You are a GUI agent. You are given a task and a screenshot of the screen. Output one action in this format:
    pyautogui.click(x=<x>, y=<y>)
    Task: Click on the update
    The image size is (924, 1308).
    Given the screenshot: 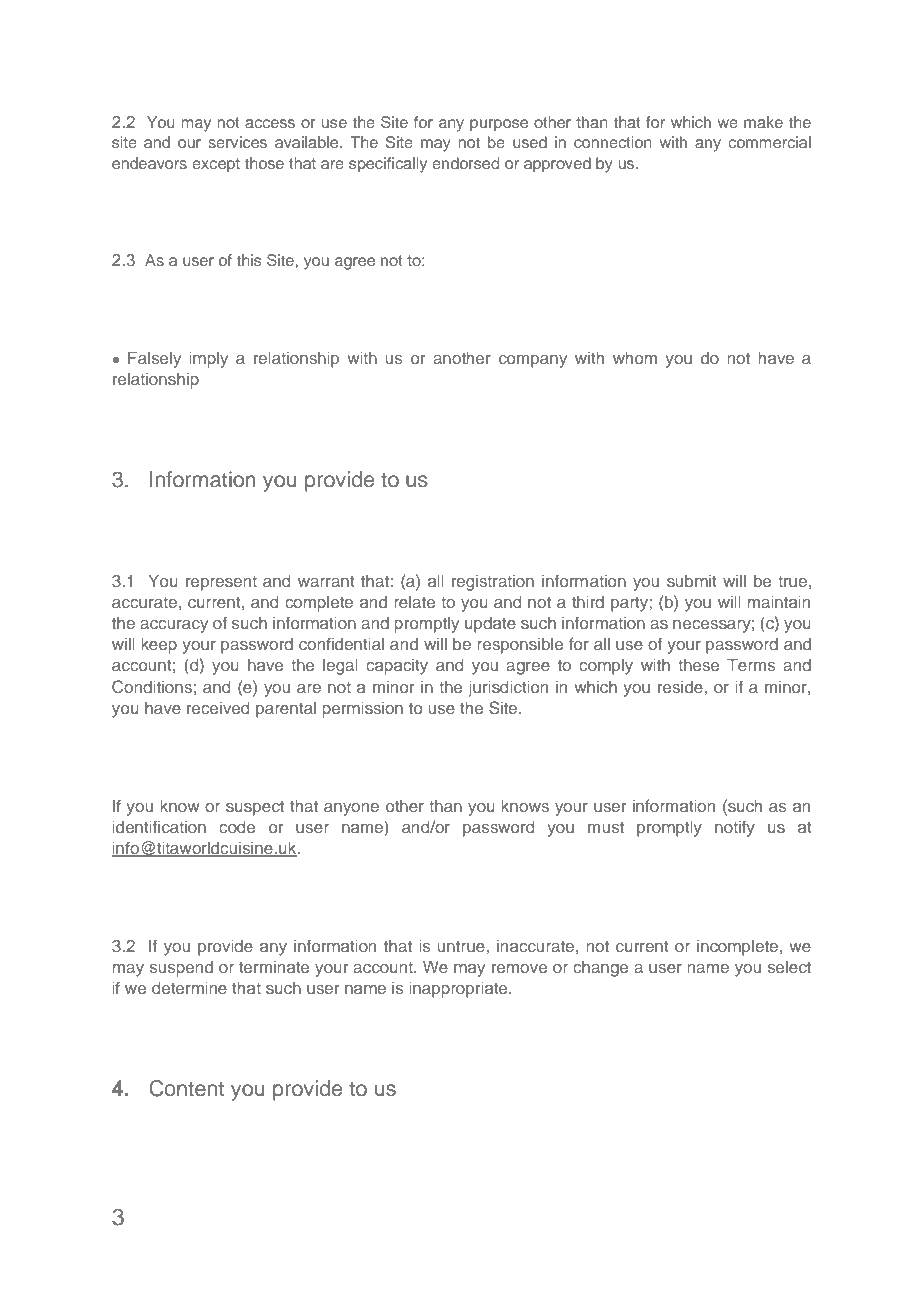 What is the action you would take?
    pyautogui.click(x=490, y=625)
